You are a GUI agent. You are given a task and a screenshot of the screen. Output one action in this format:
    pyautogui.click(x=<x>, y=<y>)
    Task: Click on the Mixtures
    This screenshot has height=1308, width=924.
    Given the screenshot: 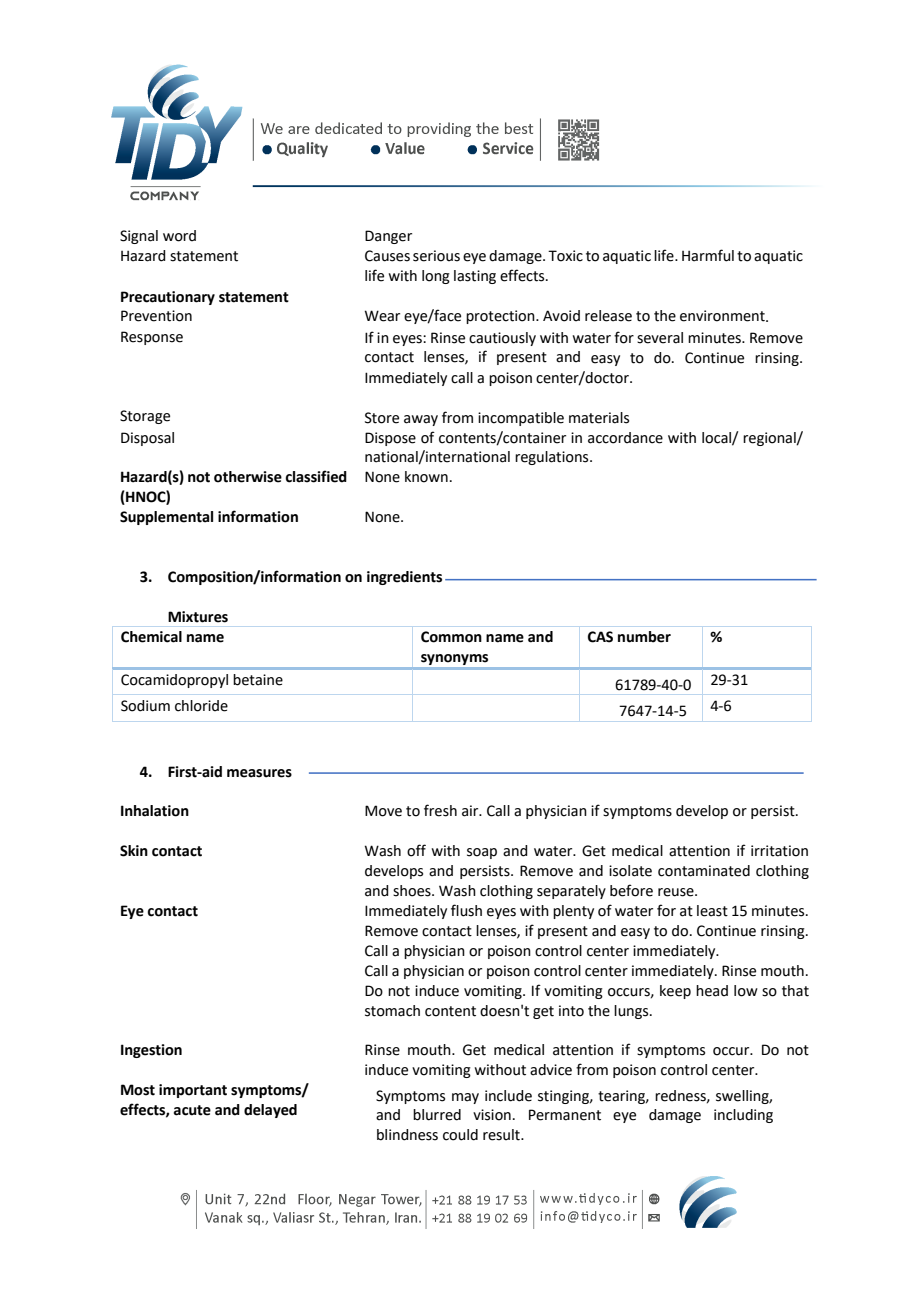 What is the action you would take?
    pyautogui.click(x=198, y=617)
